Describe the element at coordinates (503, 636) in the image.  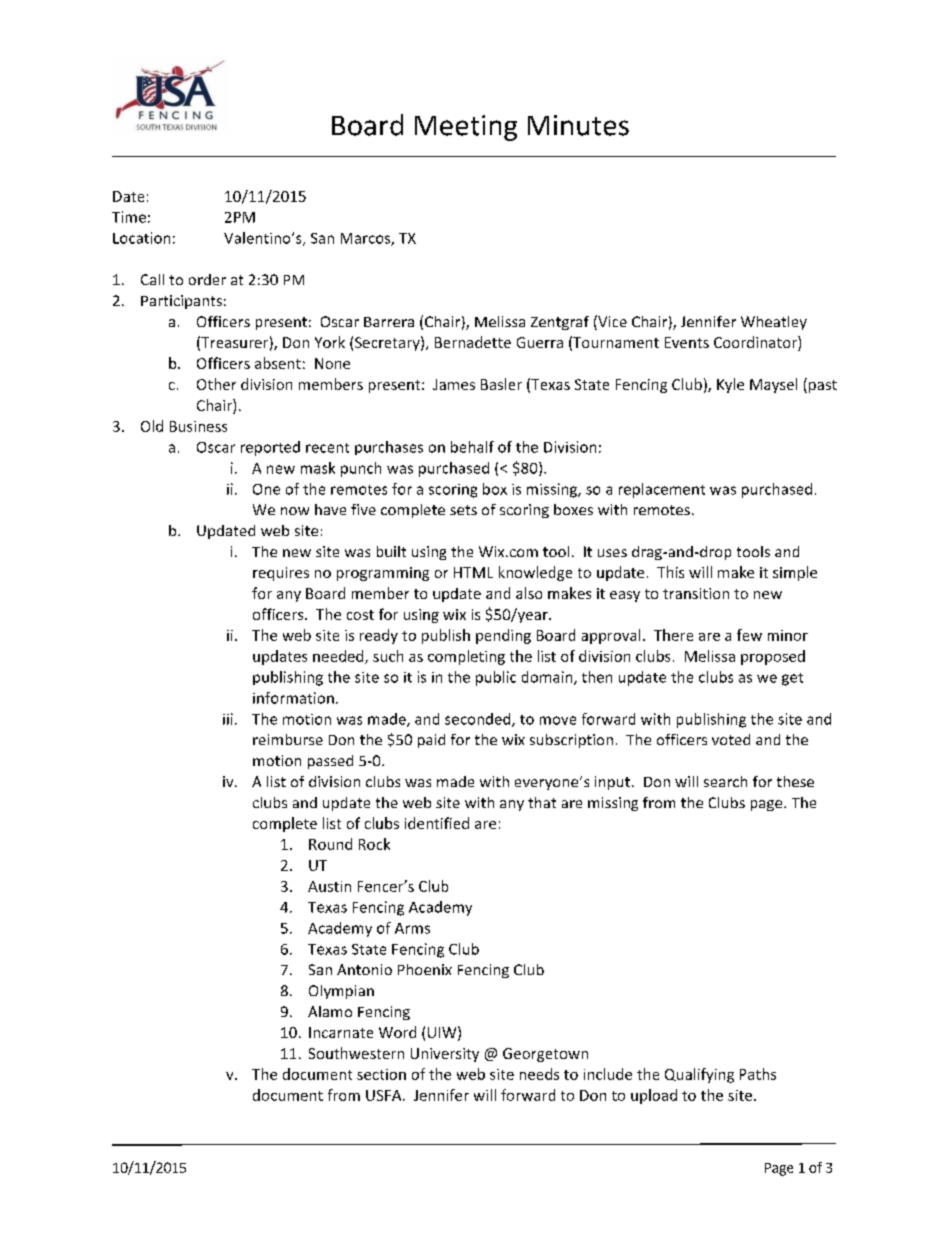
I see `pending` at that location.
